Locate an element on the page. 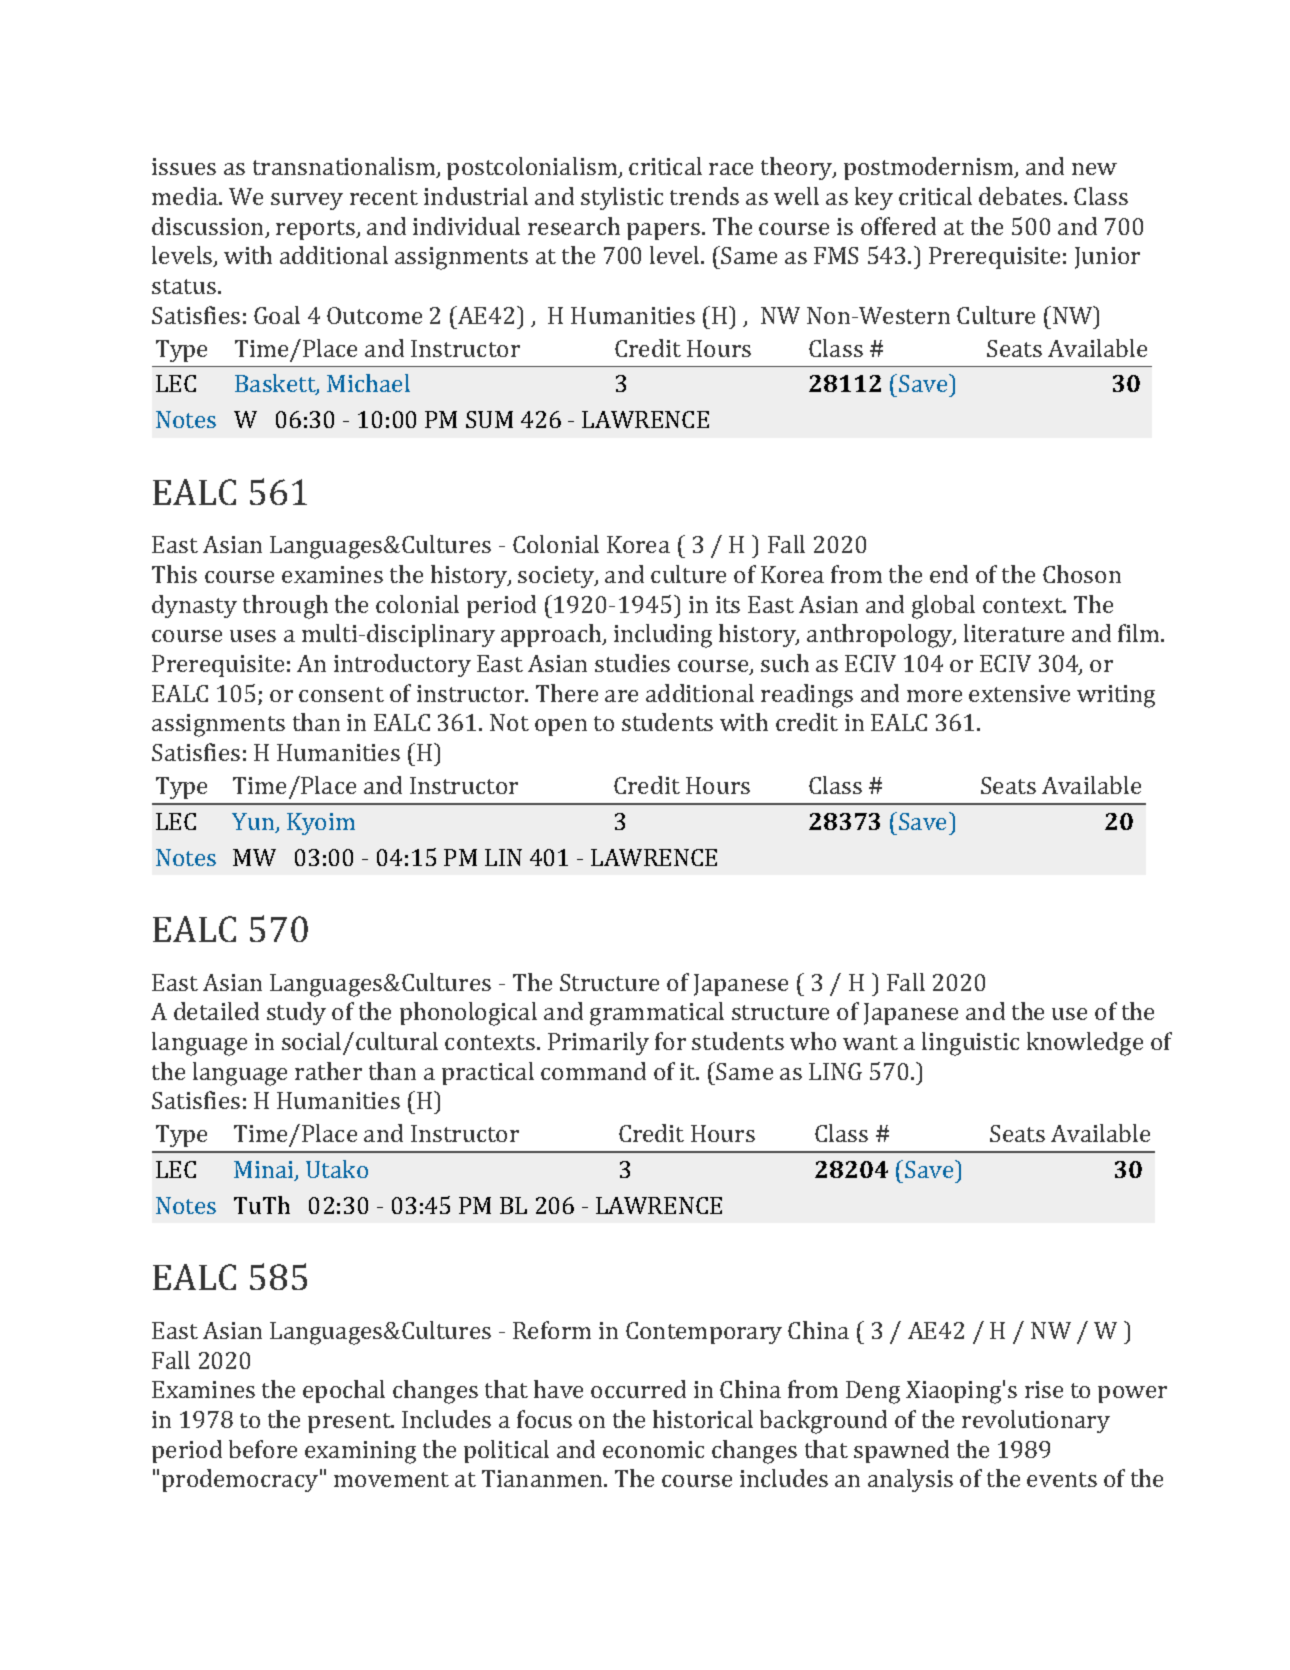 The width and height of the page is (1290, 1670). debates is located at coordinates (1020, 196).
